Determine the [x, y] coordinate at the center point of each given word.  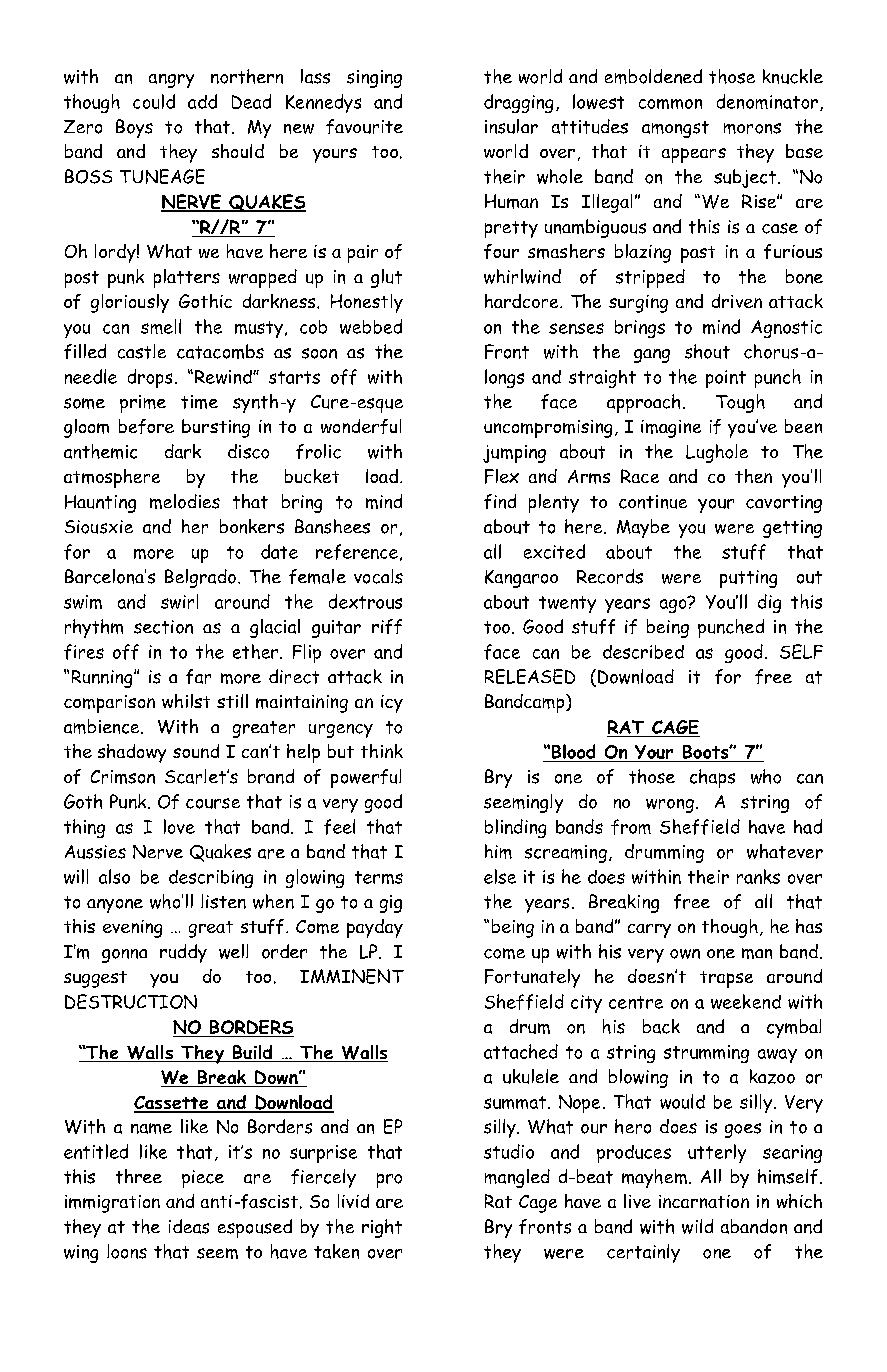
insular [511, 126]
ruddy [183, 953]
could [154, 101]
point [726, 379]
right [382, 1228]
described [643, 652]
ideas [189, 1226]
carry [649, 931]
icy [392, 704]
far [198, 676]
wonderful [361, 426]
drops [150, 378]
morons [752, 128]
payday [375, 928]
